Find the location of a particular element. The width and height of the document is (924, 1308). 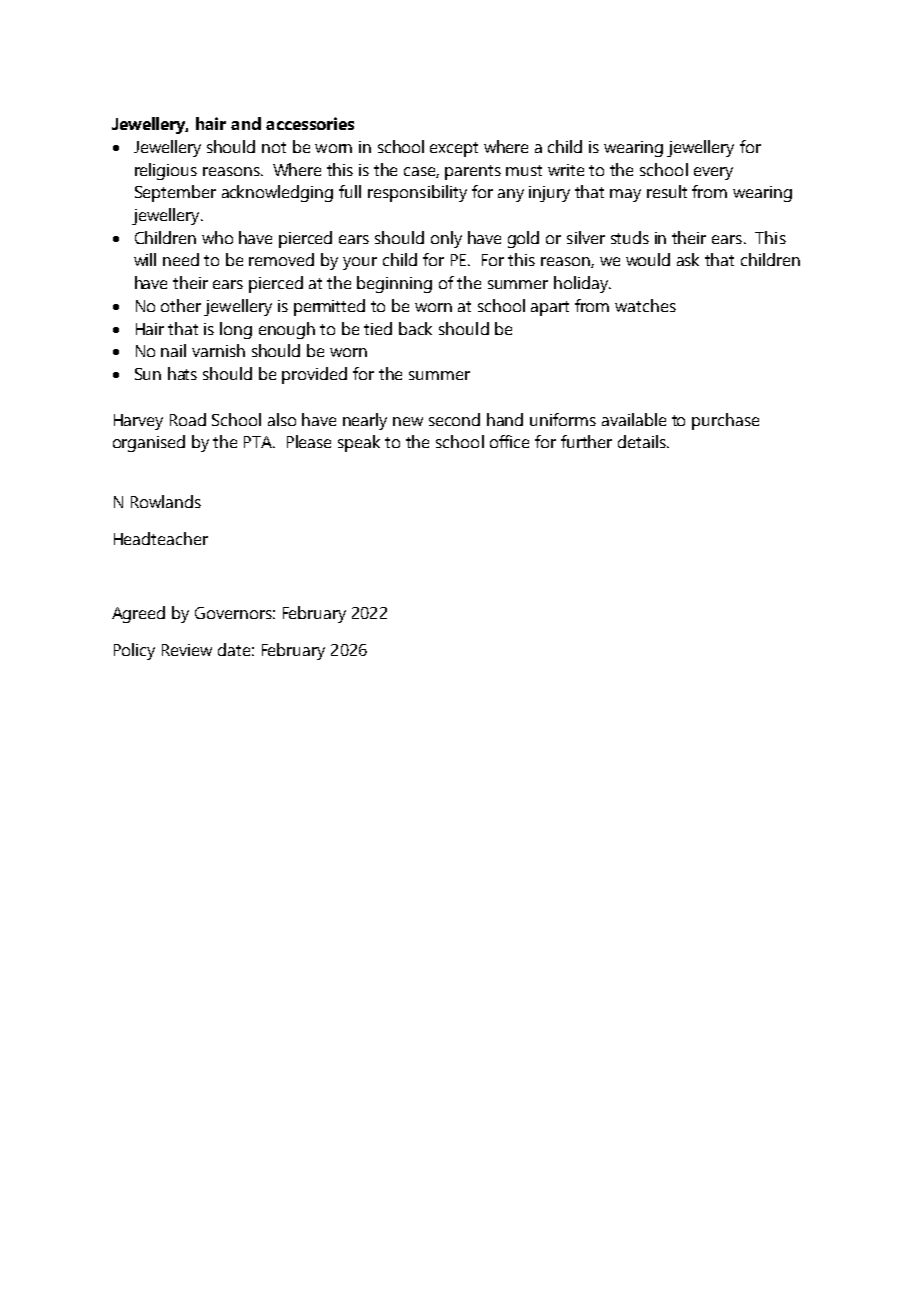

write is located at coordinates (566, 170).
